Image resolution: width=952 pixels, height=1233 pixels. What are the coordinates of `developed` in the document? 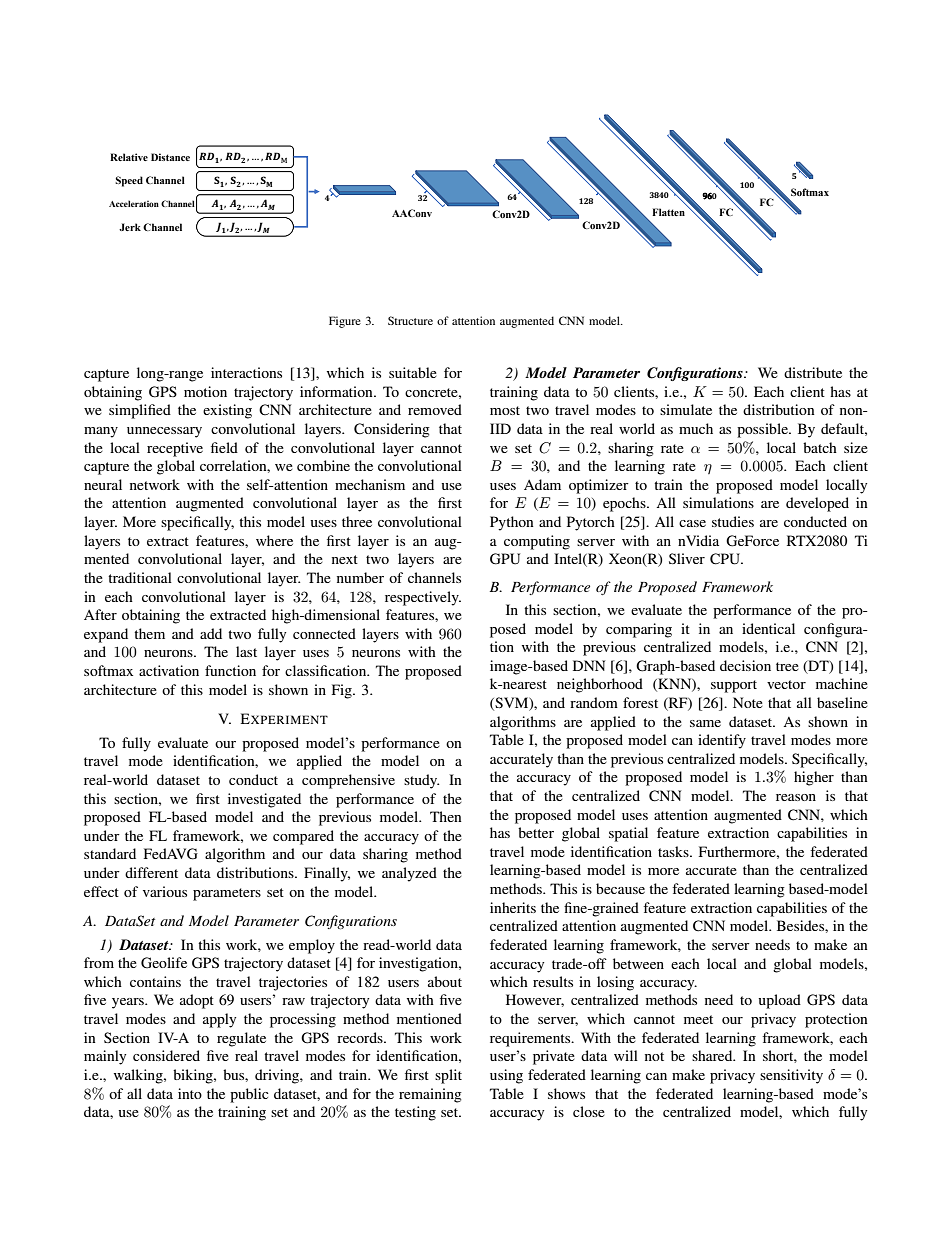 It's located at (817, 504).
